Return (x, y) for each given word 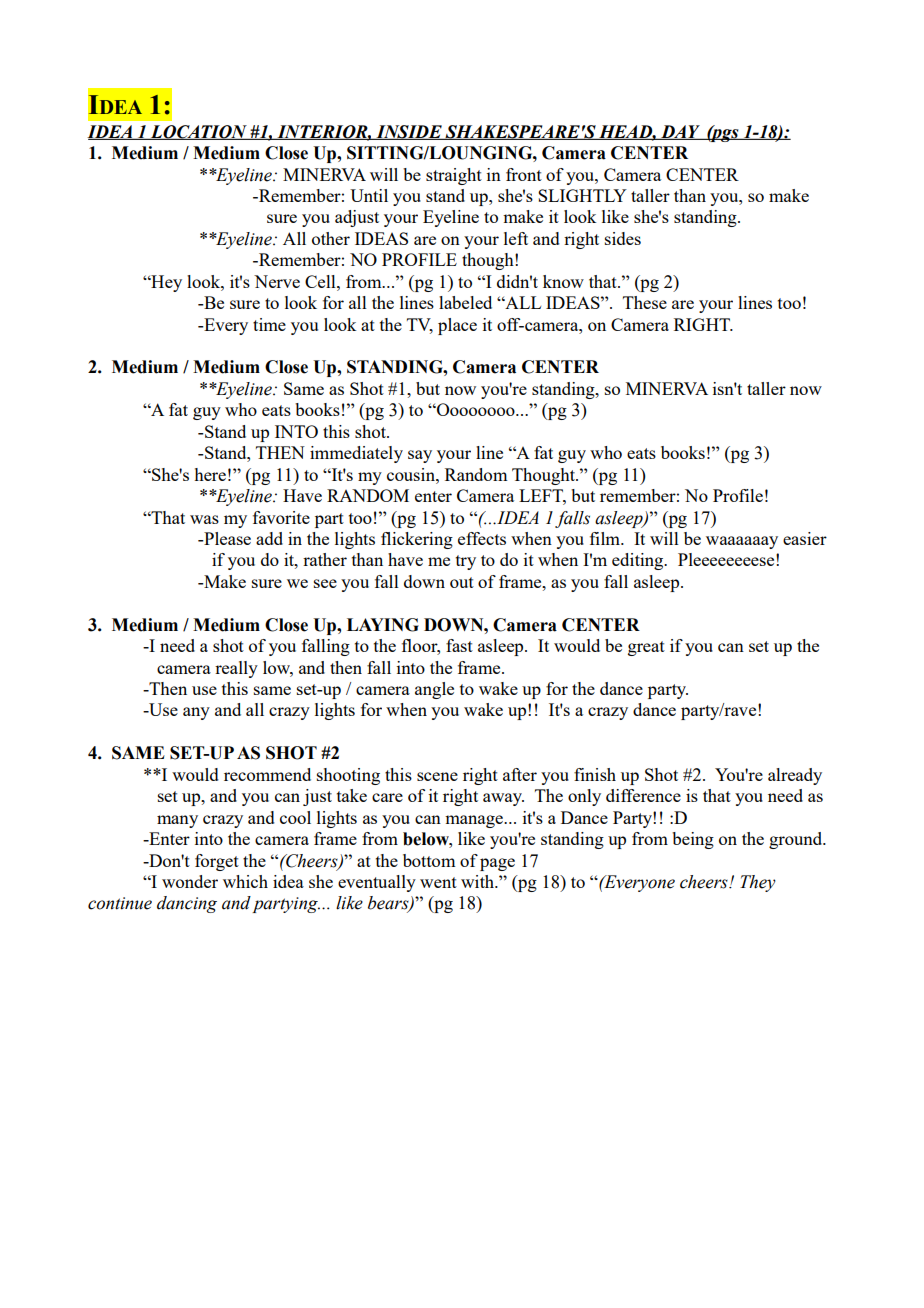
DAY (680, 132)
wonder (190, 881)
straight (454, 176)
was (204, 519)
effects (482, 538)
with (479, 881)
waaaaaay (742, 542)
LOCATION (198, 132)
